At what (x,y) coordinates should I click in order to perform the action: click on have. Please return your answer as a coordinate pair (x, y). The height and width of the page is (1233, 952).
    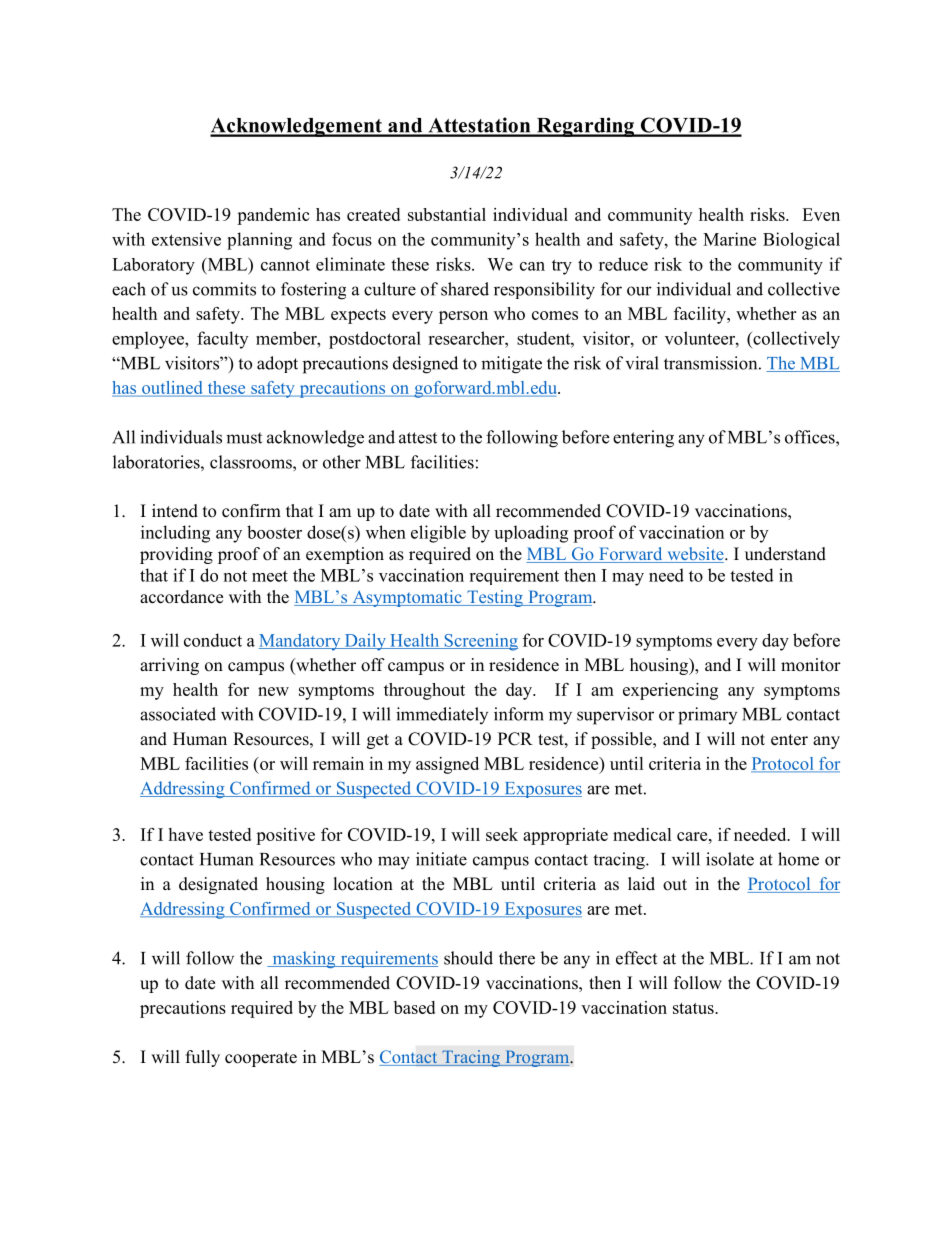
    Looking at the image, I should click on (185, 834).
